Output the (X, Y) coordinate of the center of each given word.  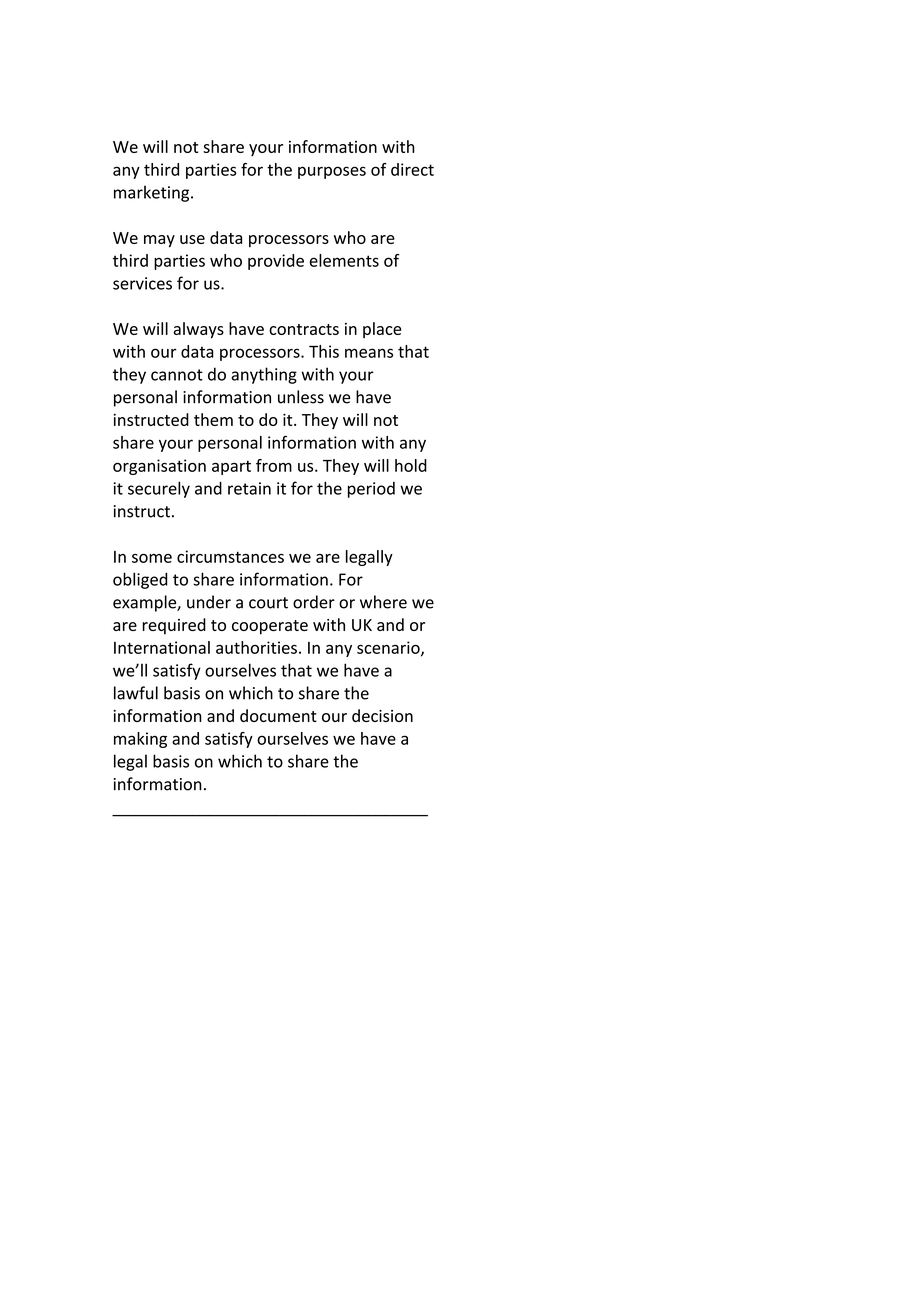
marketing (153, 193)
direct (412, 169)
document (278, 715)
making (140, 740)
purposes (332, 172)
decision (382, 715)
